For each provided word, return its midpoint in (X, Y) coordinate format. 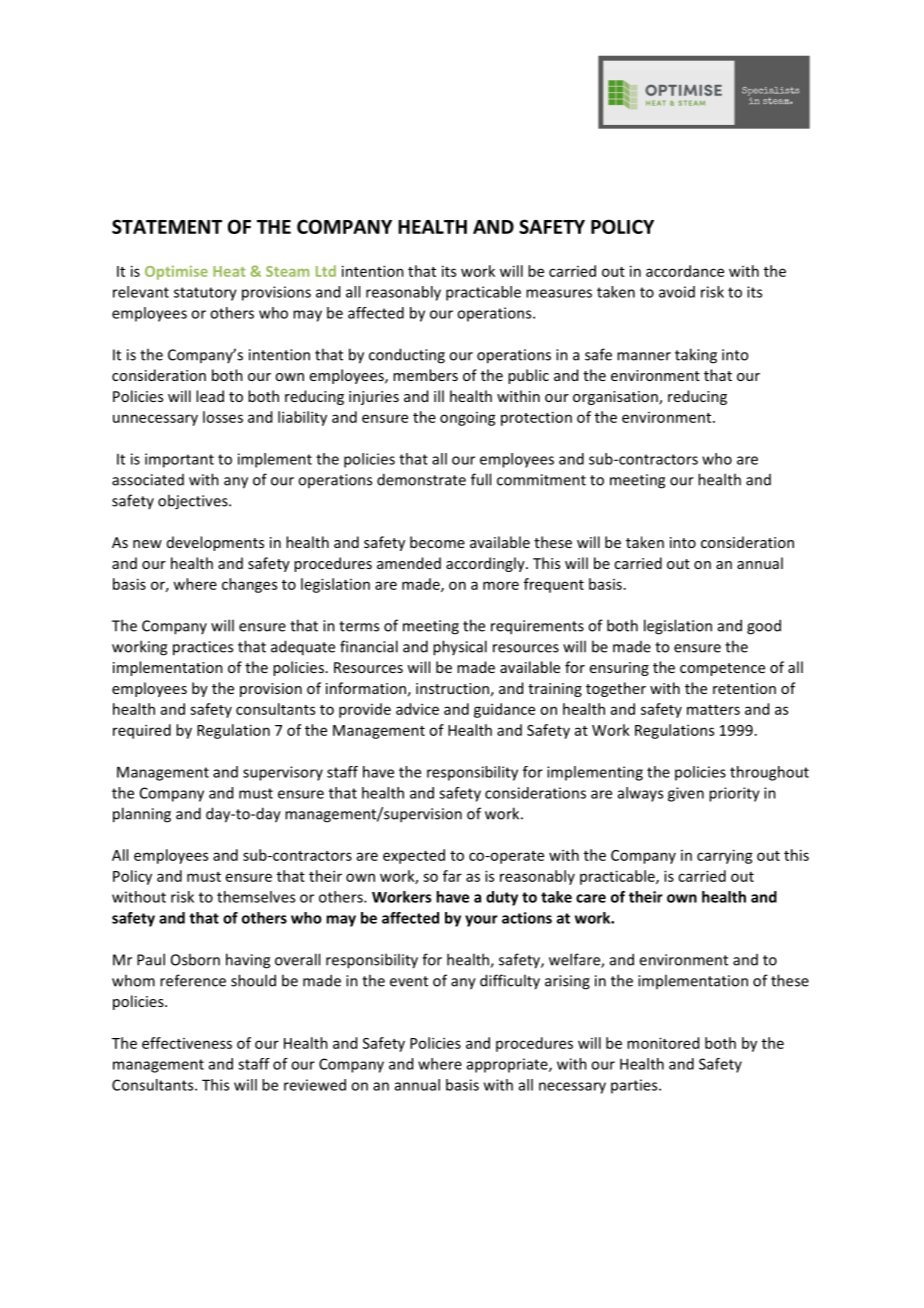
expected (414, 856)
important (179, 460)
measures (559, 293)
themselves (256, 897)
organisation (616, 398)
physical (460, 648)
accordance (685, 271)
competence (722, 669)
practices (203, 648)
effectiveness (187, 1043)
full (481, 479)
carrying (725, 856)
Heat (229, 271)
